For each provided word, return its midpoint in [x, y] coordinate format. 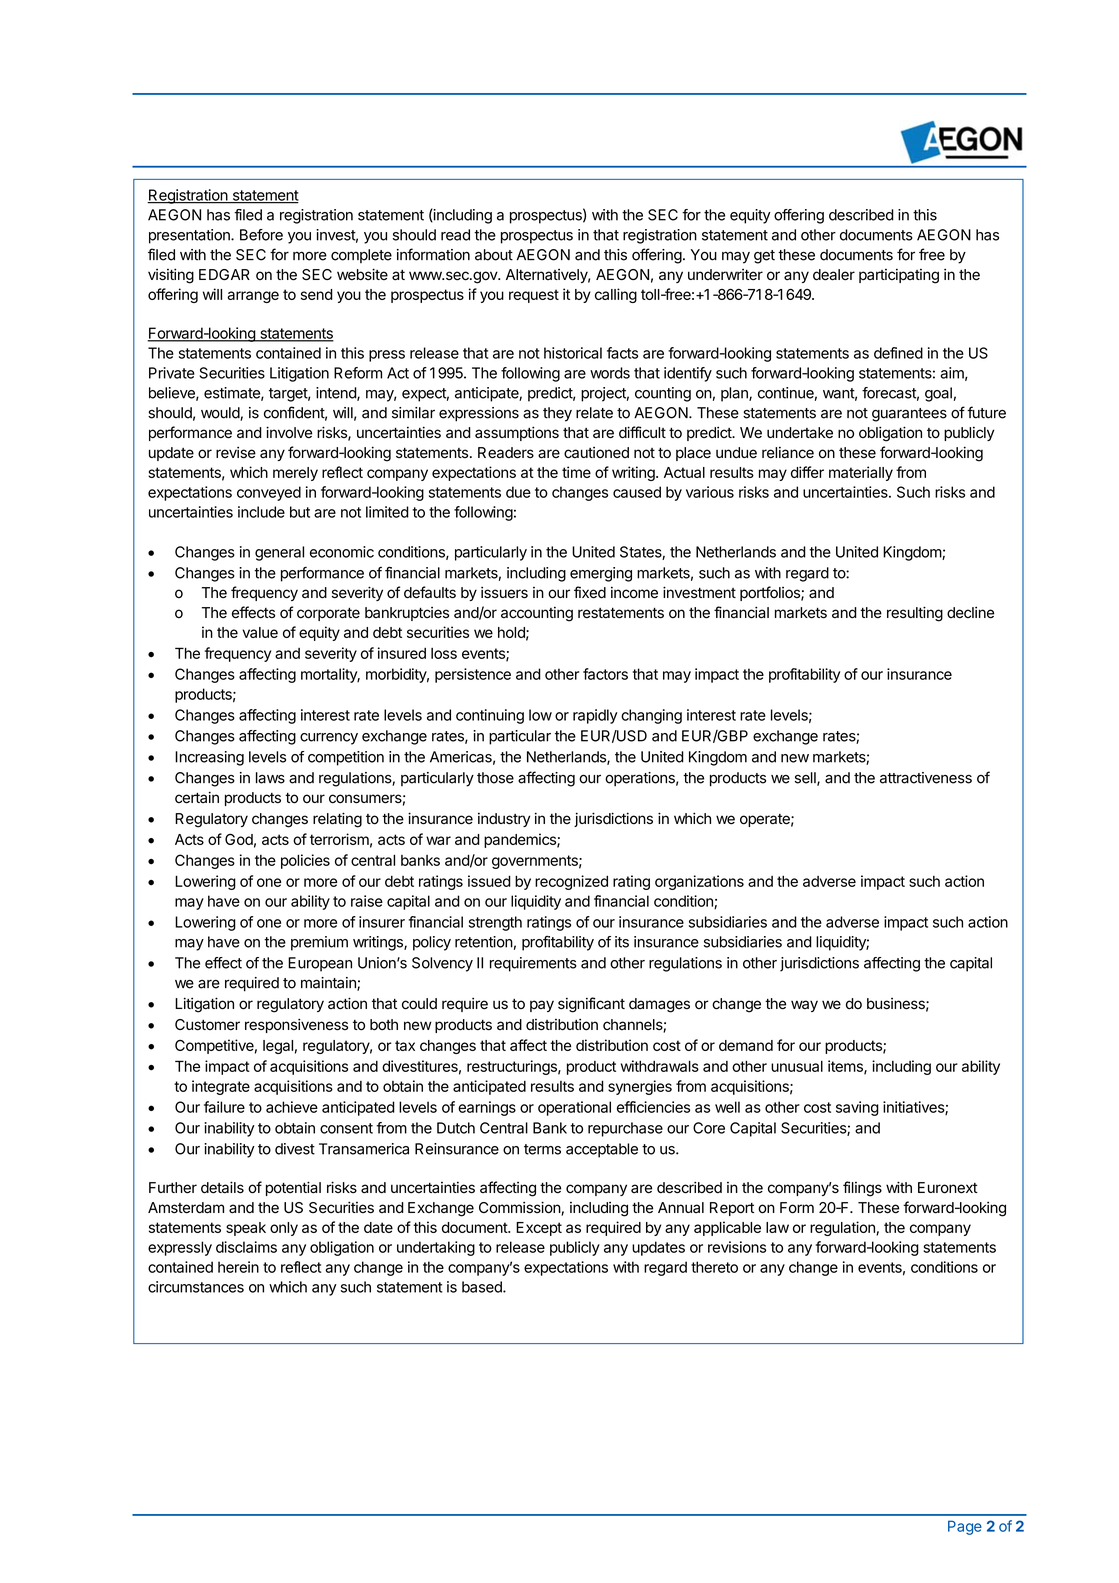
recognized [571, 882]
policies [305, 861]
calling [616, 295]
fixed [590, 592]
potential [293, 1188]
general [279, 553]
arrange [253, 297]
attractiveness [926, 778]
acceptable [602, 1150]
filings [862, 1189]
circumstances [196, 1287]
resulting [915, 614]
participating [899, 276]
